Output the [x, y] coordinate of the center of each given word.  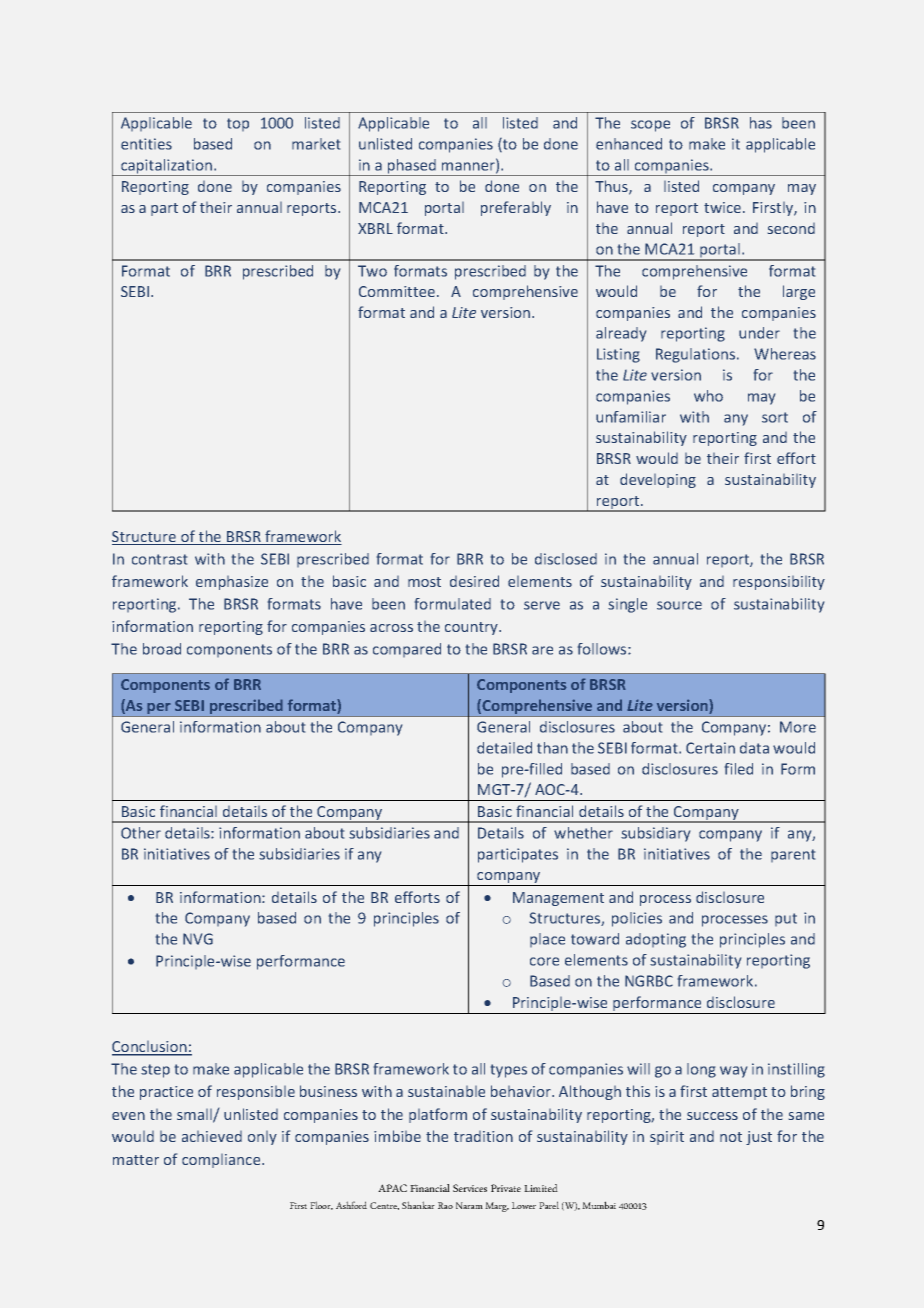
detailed [504, 748]
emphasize [232, 583]
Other [141, 833]
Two [372, 271]
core [544, 961]
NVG [198, 939]
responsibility [779, 583]
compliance [222, 1161]
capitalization [167, 167]
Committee [397, 291]
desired [474, 581]
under [759, 333]
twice [724, 207]
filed [739, 769]
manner [469, 167]
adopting [656, 940]
